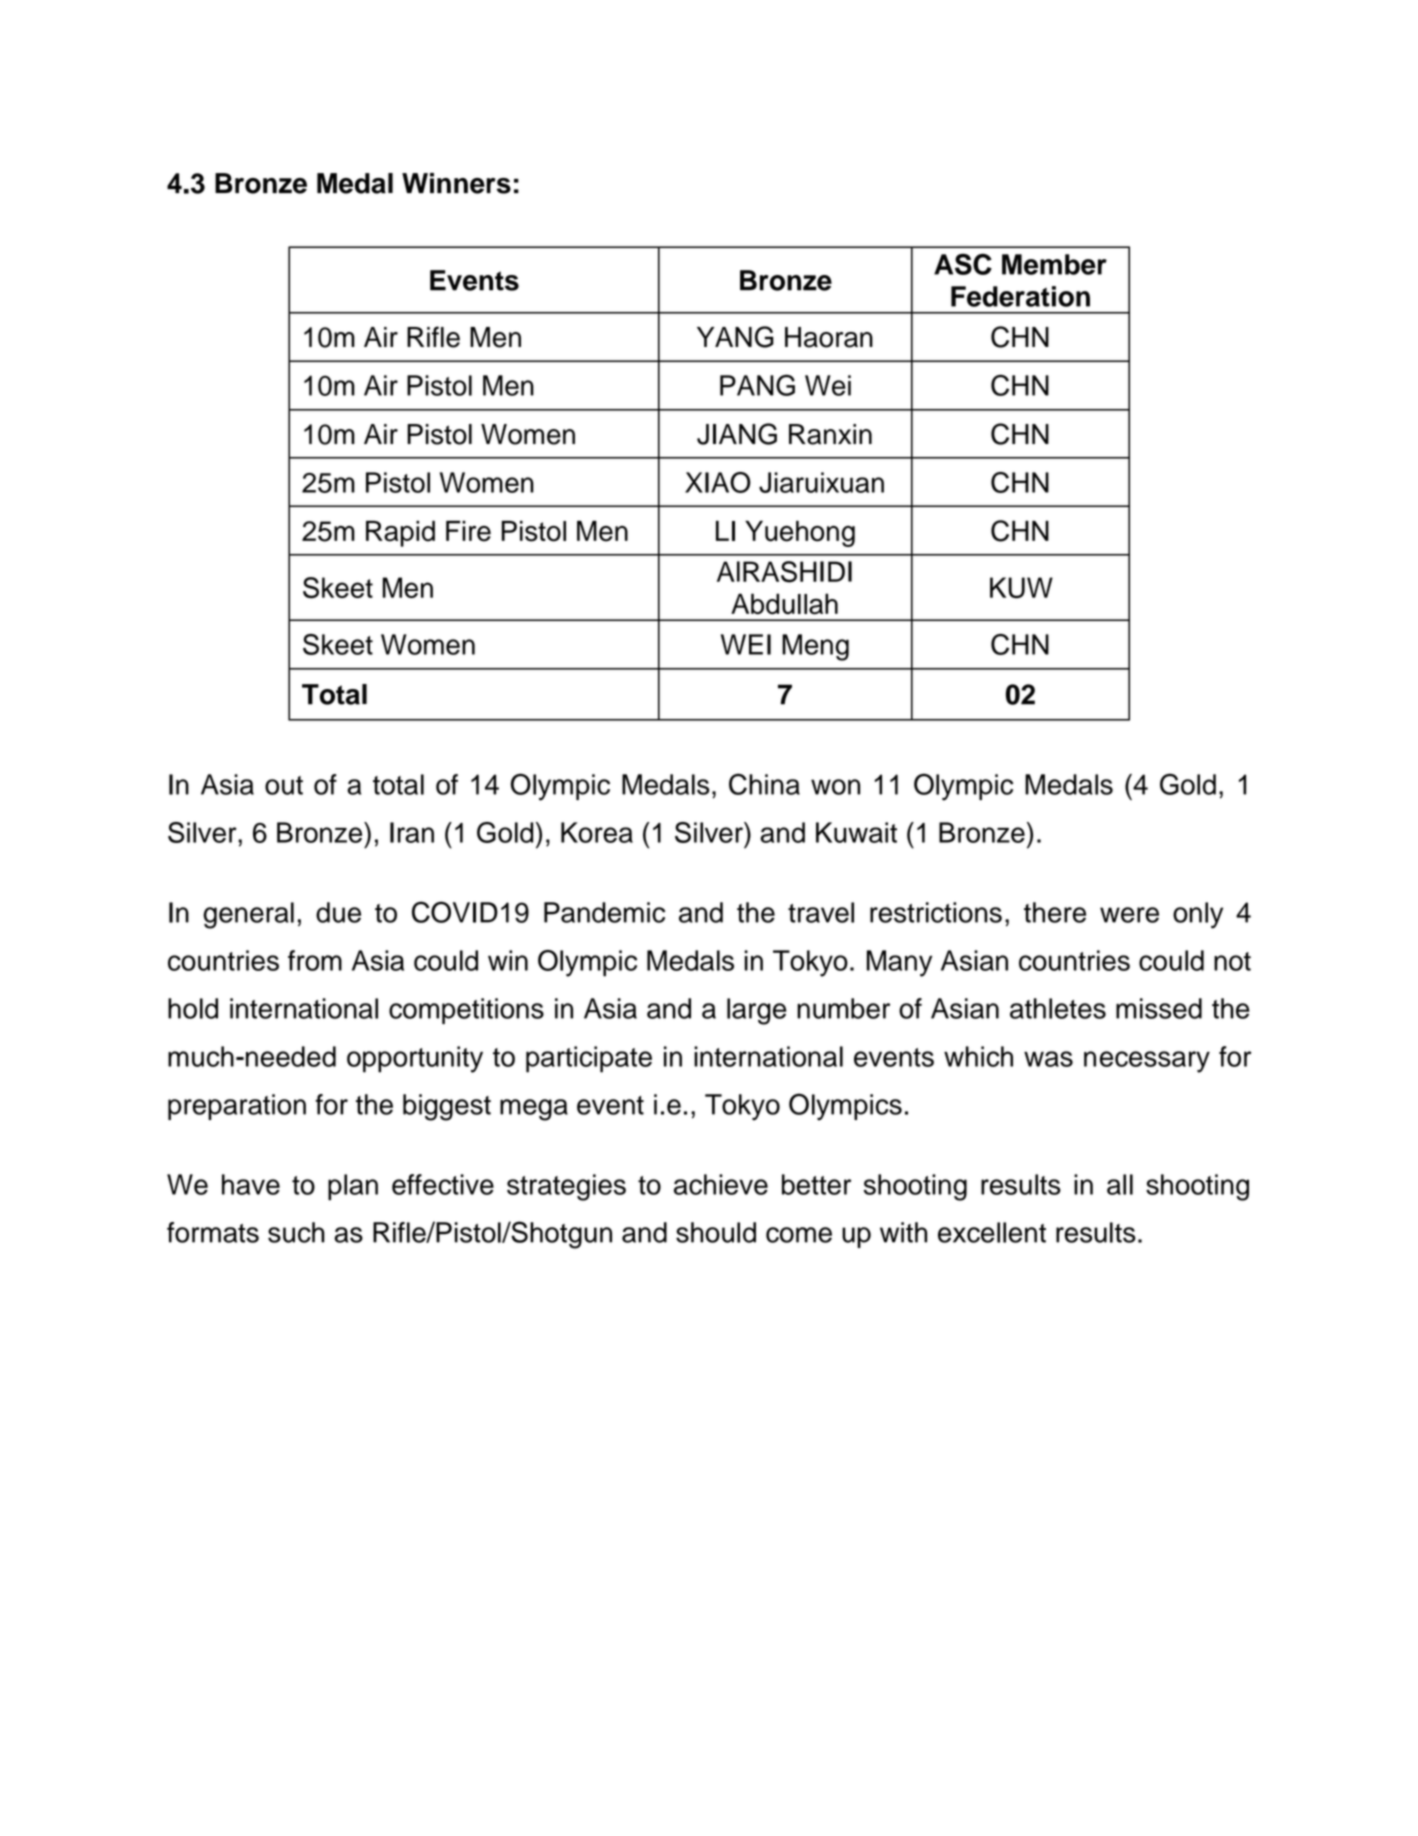  I want to click on Winners, so click(456, 183).
